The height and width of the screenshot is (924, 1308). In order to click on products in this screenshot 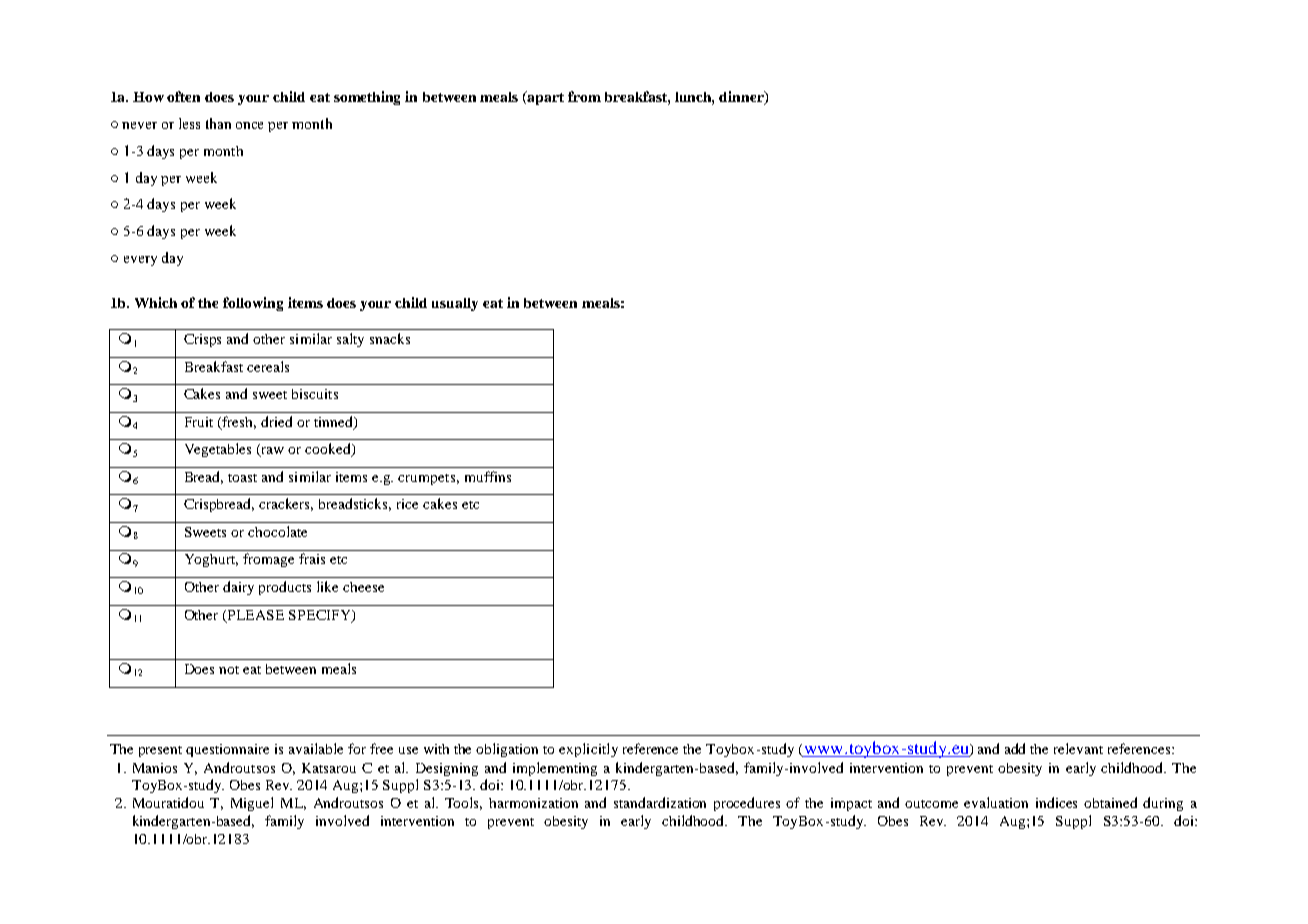, I will do `click(285, 588)`.
